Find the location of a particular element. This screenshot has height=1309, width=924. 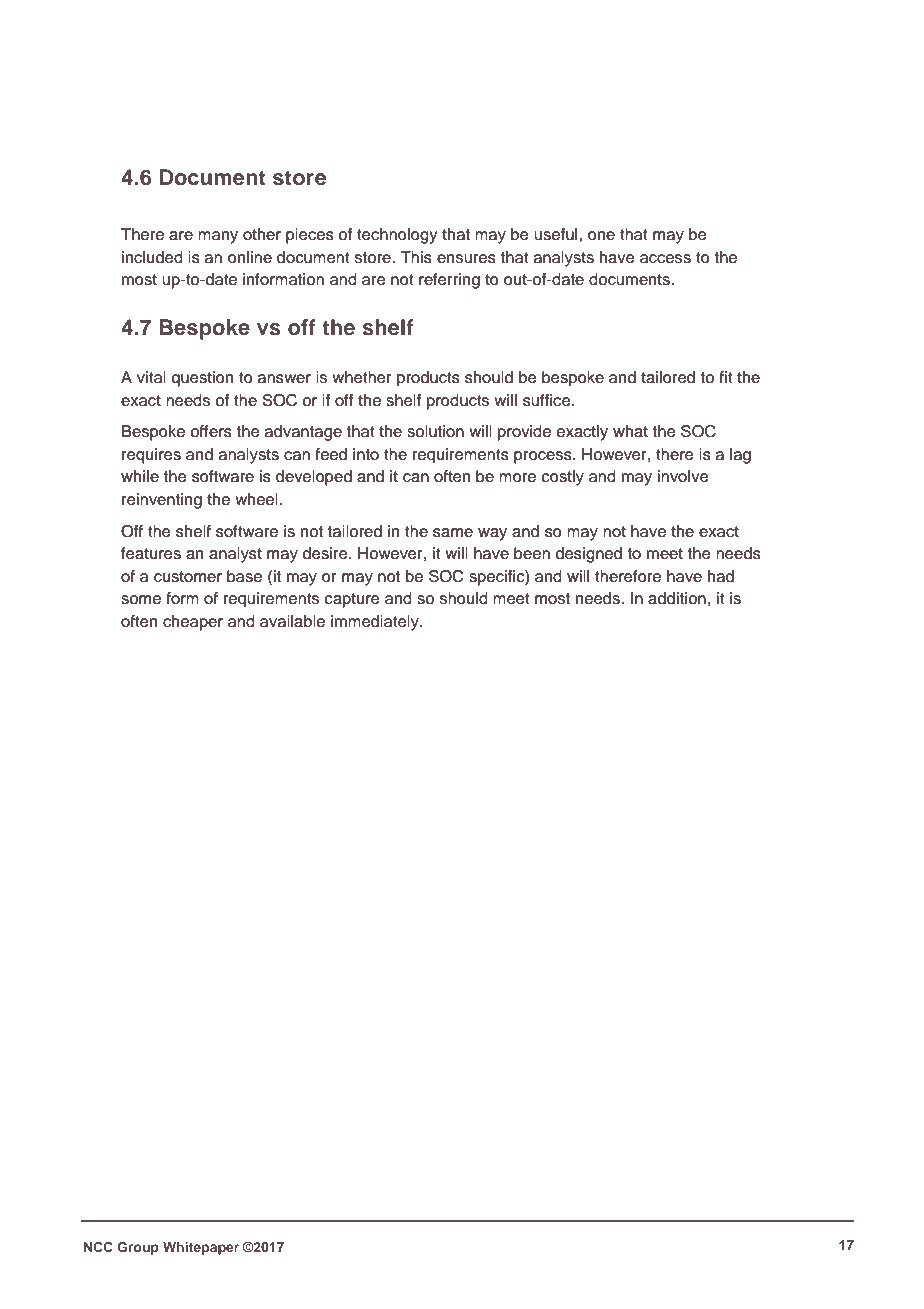

cheaper is located at coordinates (193, 623).
